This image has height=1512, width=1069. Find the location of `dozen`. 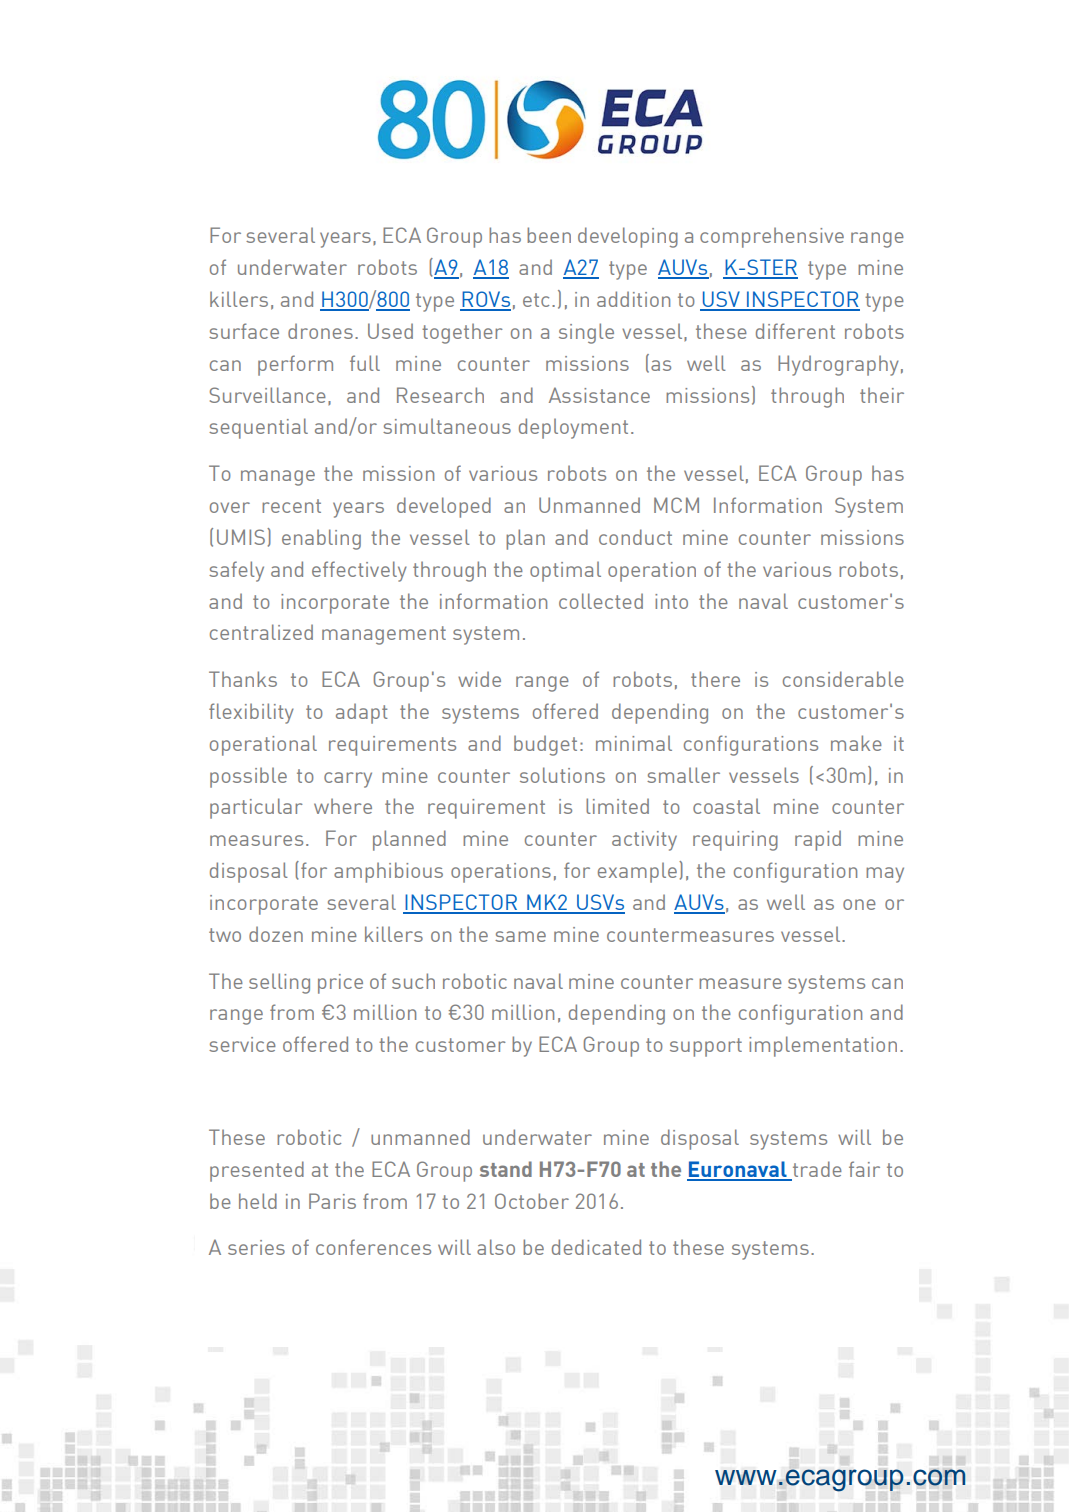

dozen is located at coordinates (276, 934).
